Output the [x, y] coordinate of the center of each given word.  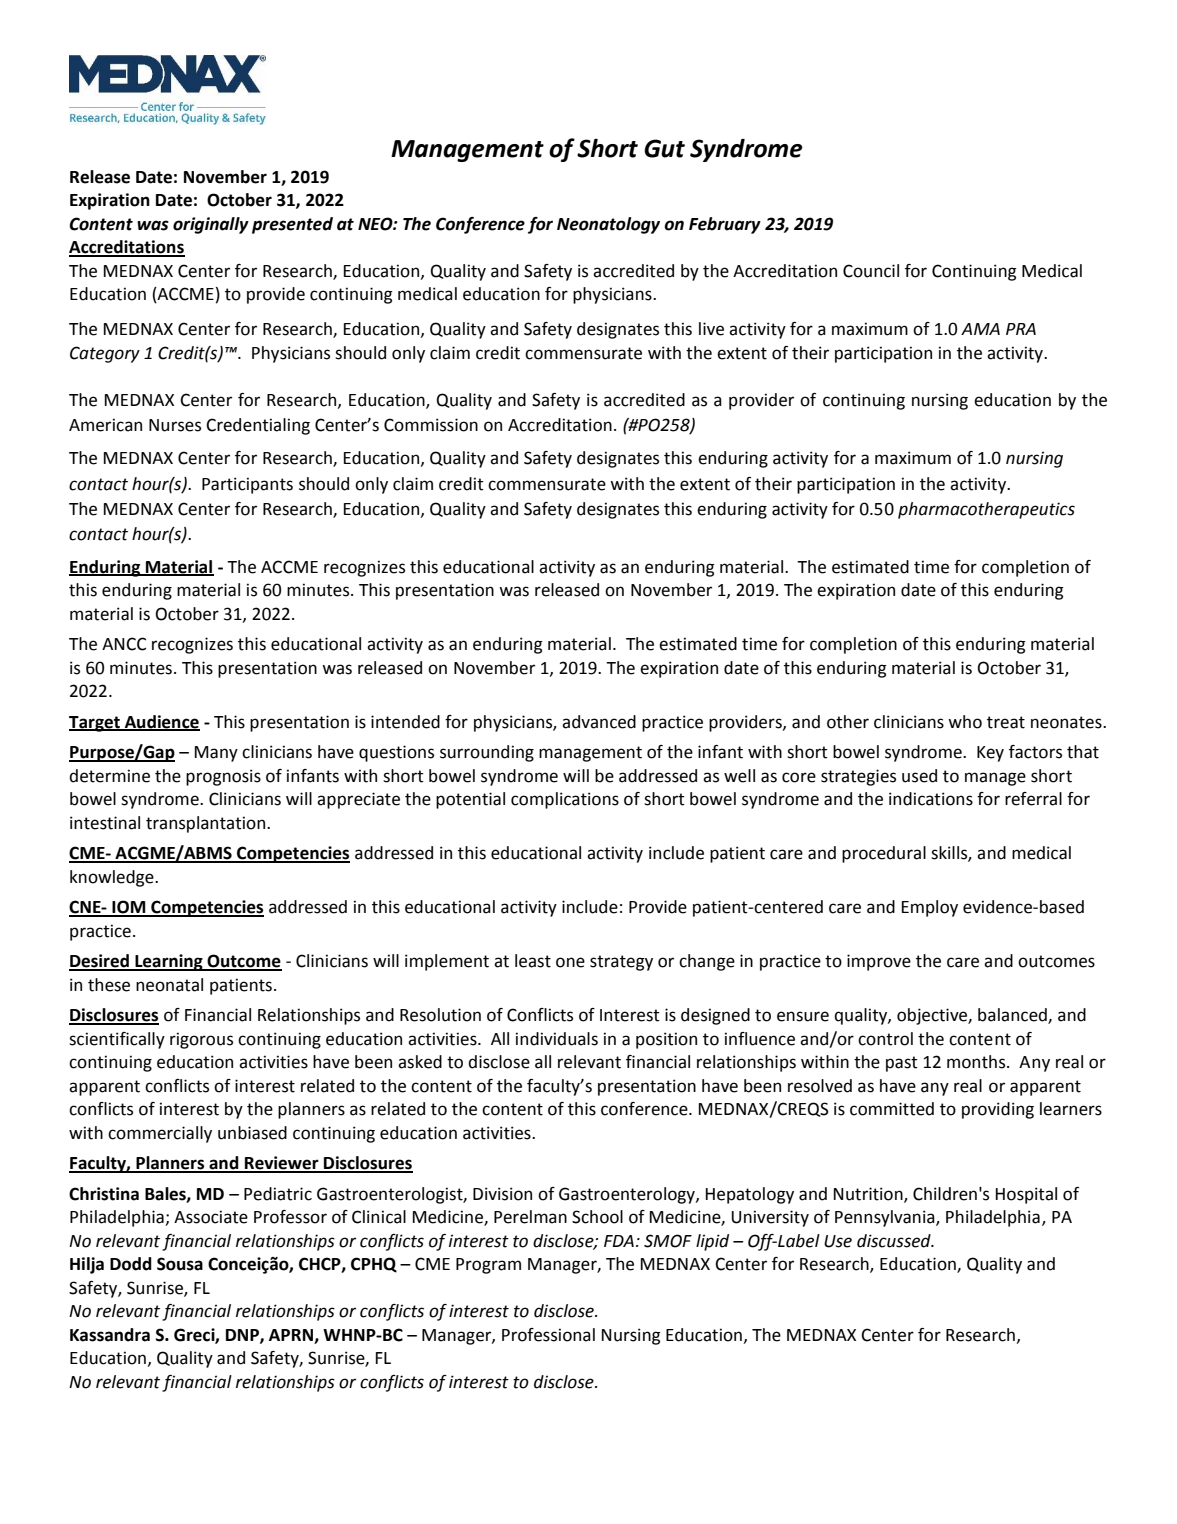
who [965, 722]
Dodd [131, 1264]
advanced [599, 722]
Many [216, 754]
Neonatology [608, 225]
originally [211, 225]
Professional [548, 1335]
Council [871, 271]
